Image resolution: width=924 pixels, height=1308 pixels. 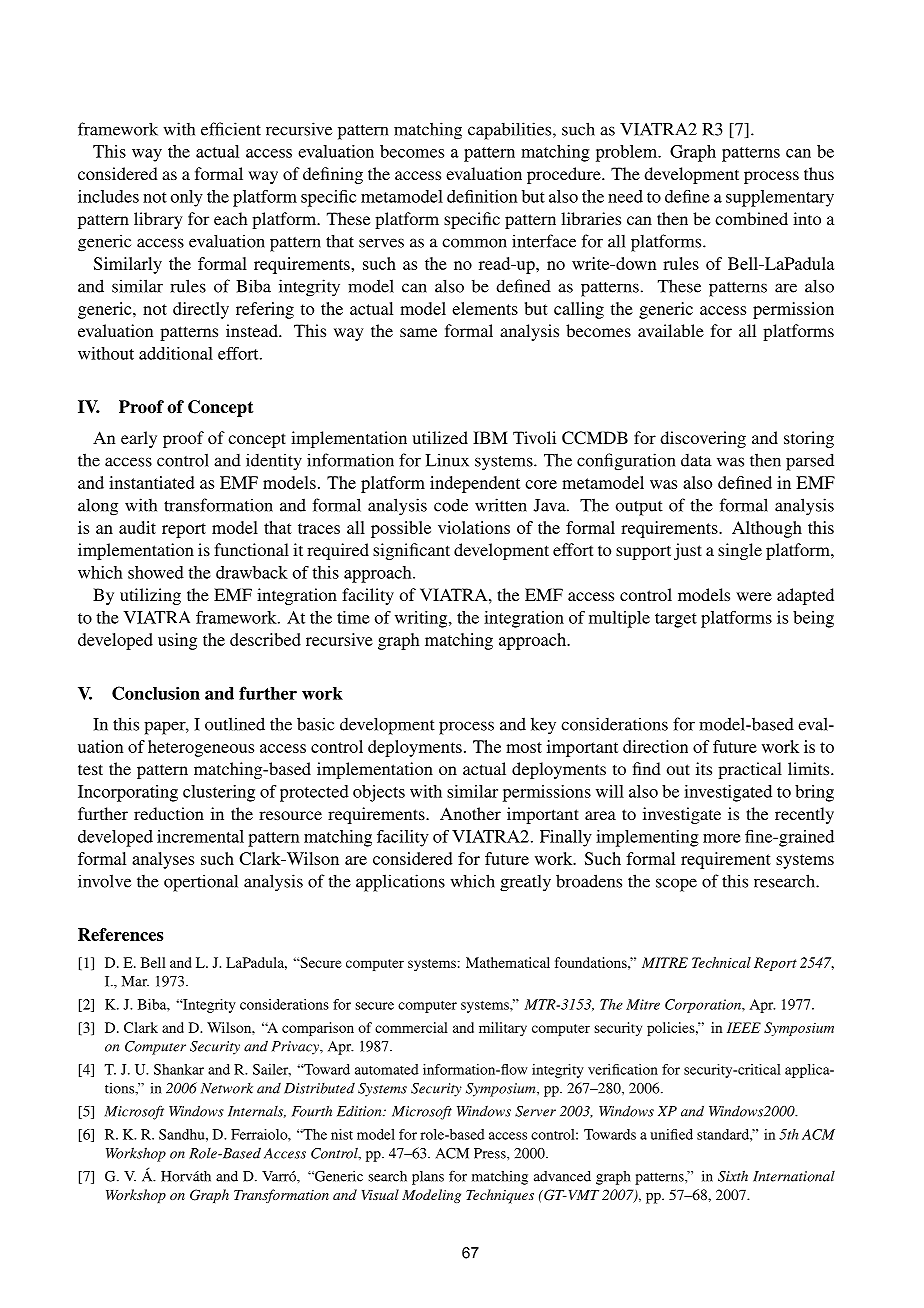 What do you see at coordinates (440, 437) in the screenshot?
I see `utilized` at bounding box center [440, 437].
